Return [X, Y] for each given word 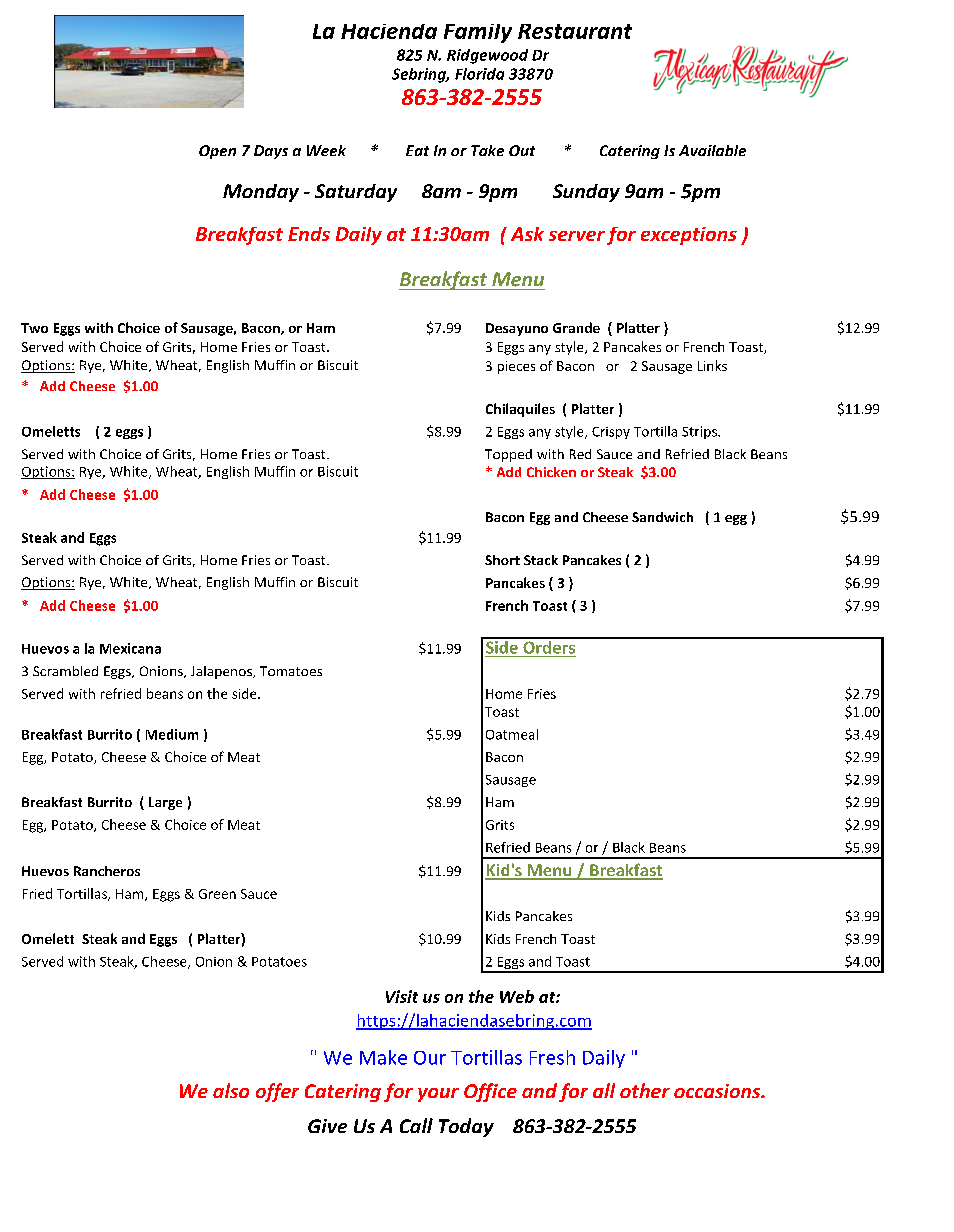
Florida [479, 74]
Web [517, 996]
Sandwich [662, 517]
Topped [508, 455]
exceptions [689, 236]
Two [34, 328]
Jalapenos [222, 672]
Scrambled [65, 671]
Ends [309, 234]
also [231, 1090]
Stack [541, 560]
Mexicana [130, 648]
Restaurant [575, 31]
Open [217, 152]
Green [217, 894]
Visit [402, 996]
